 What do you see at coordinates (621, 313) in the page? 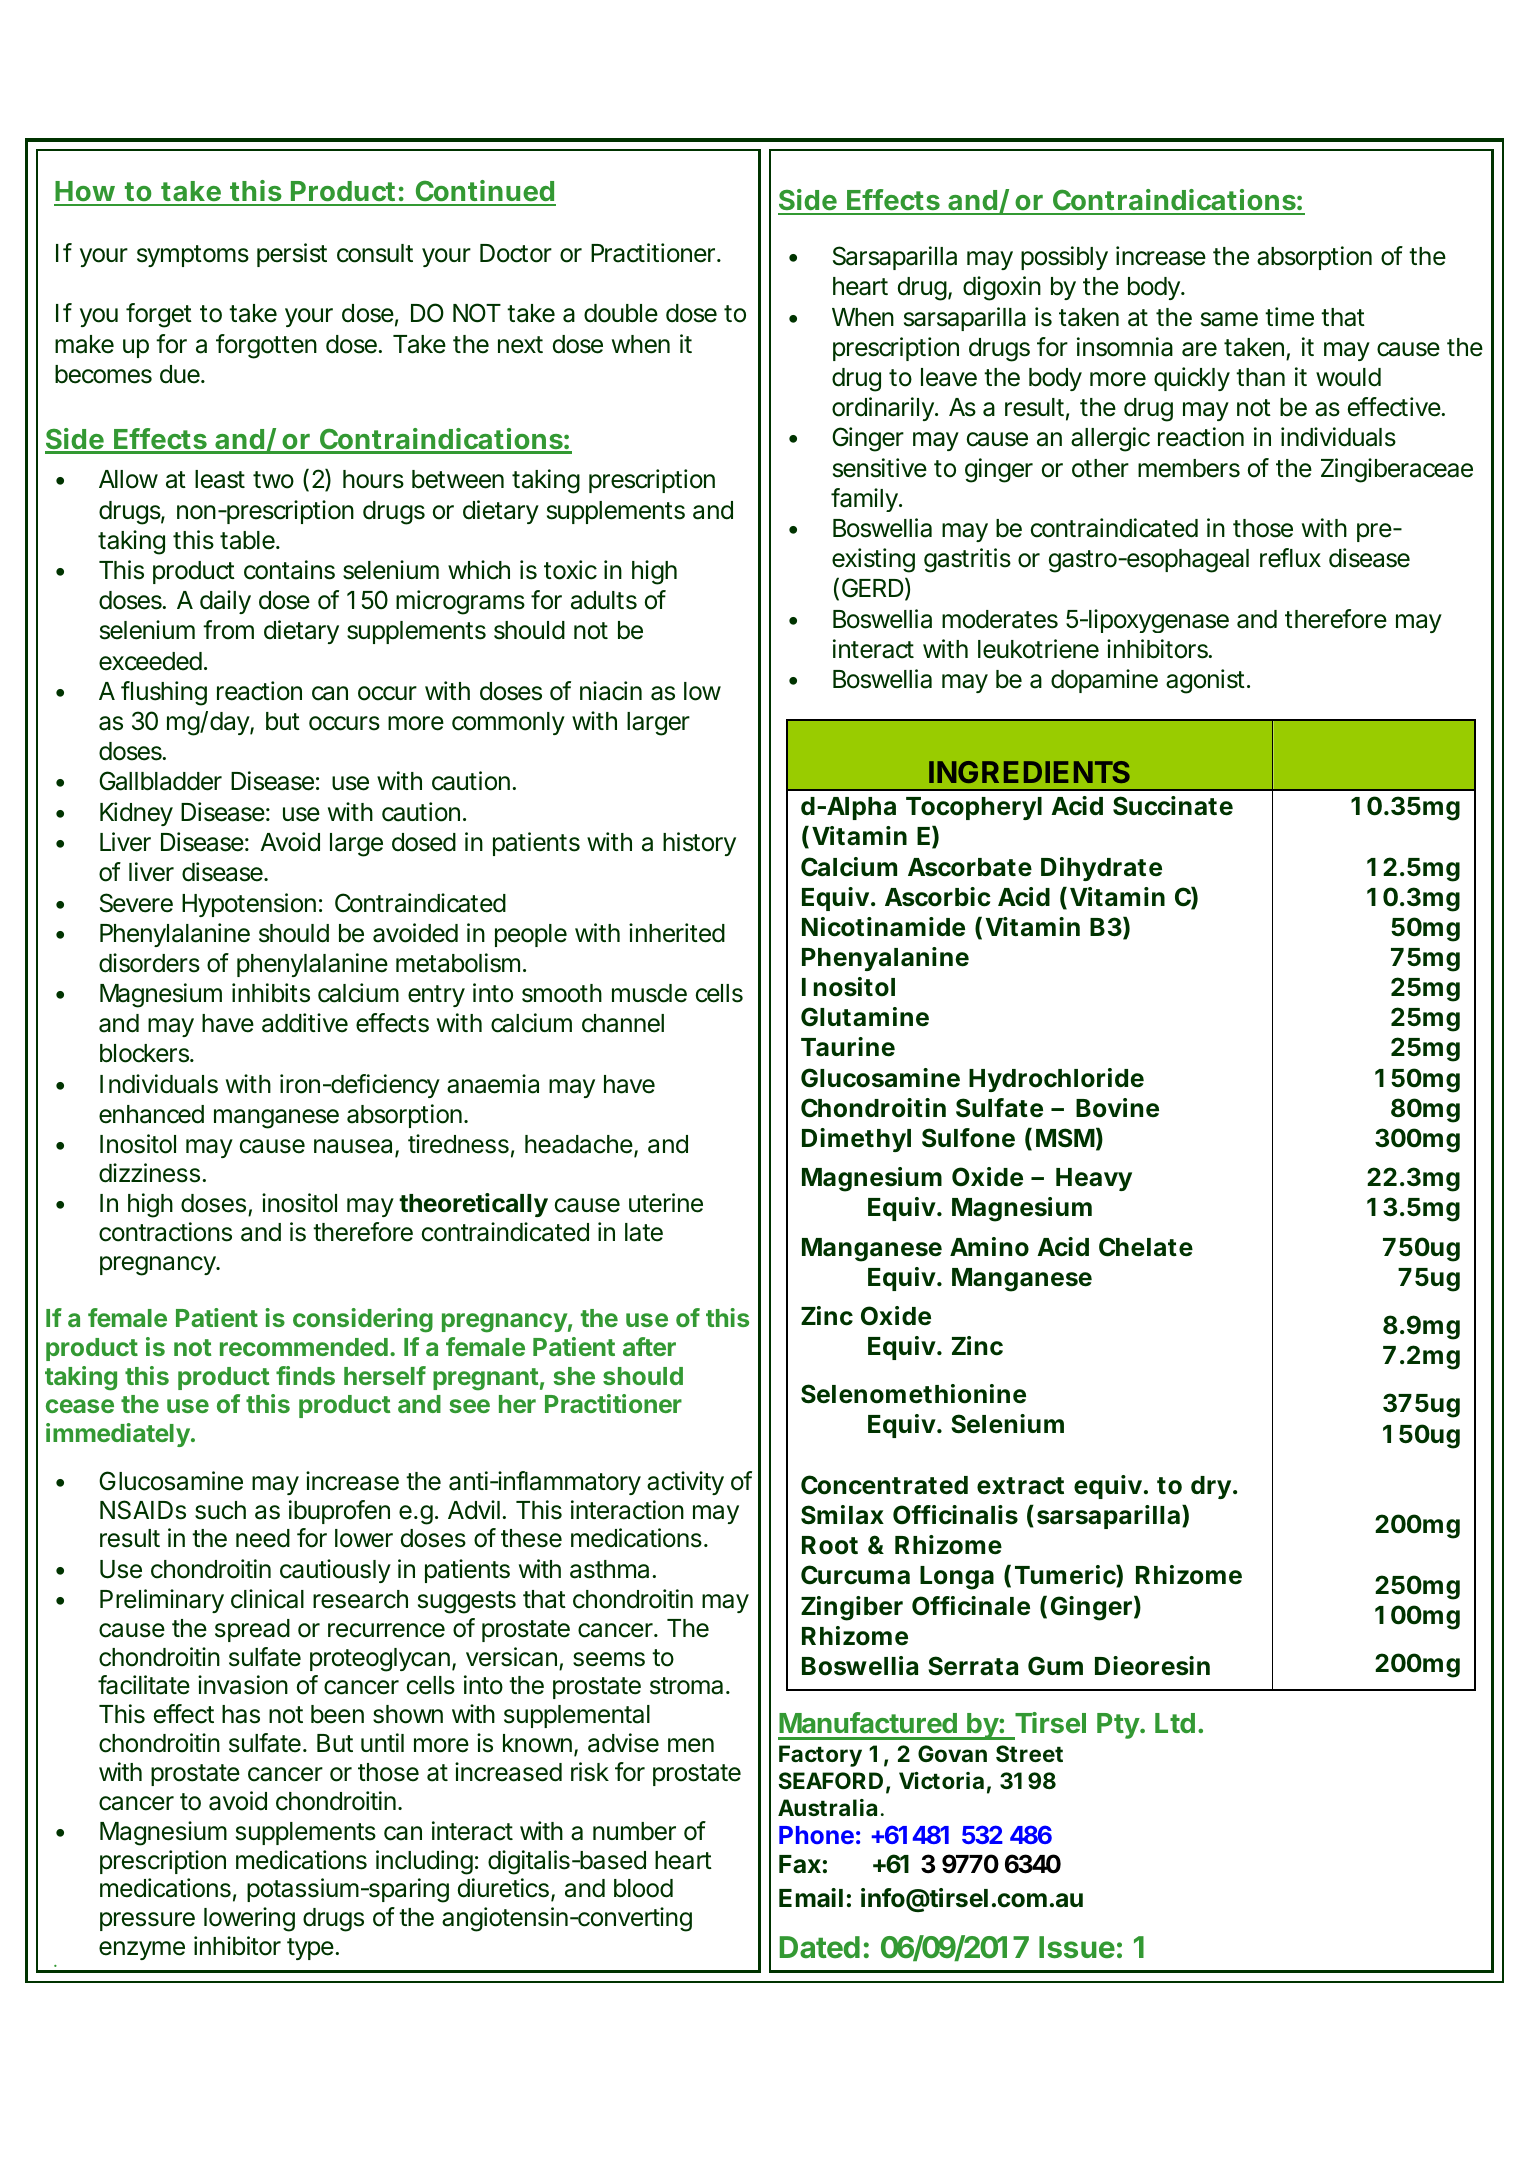
I see `double` at bounding box center [621, 313].
